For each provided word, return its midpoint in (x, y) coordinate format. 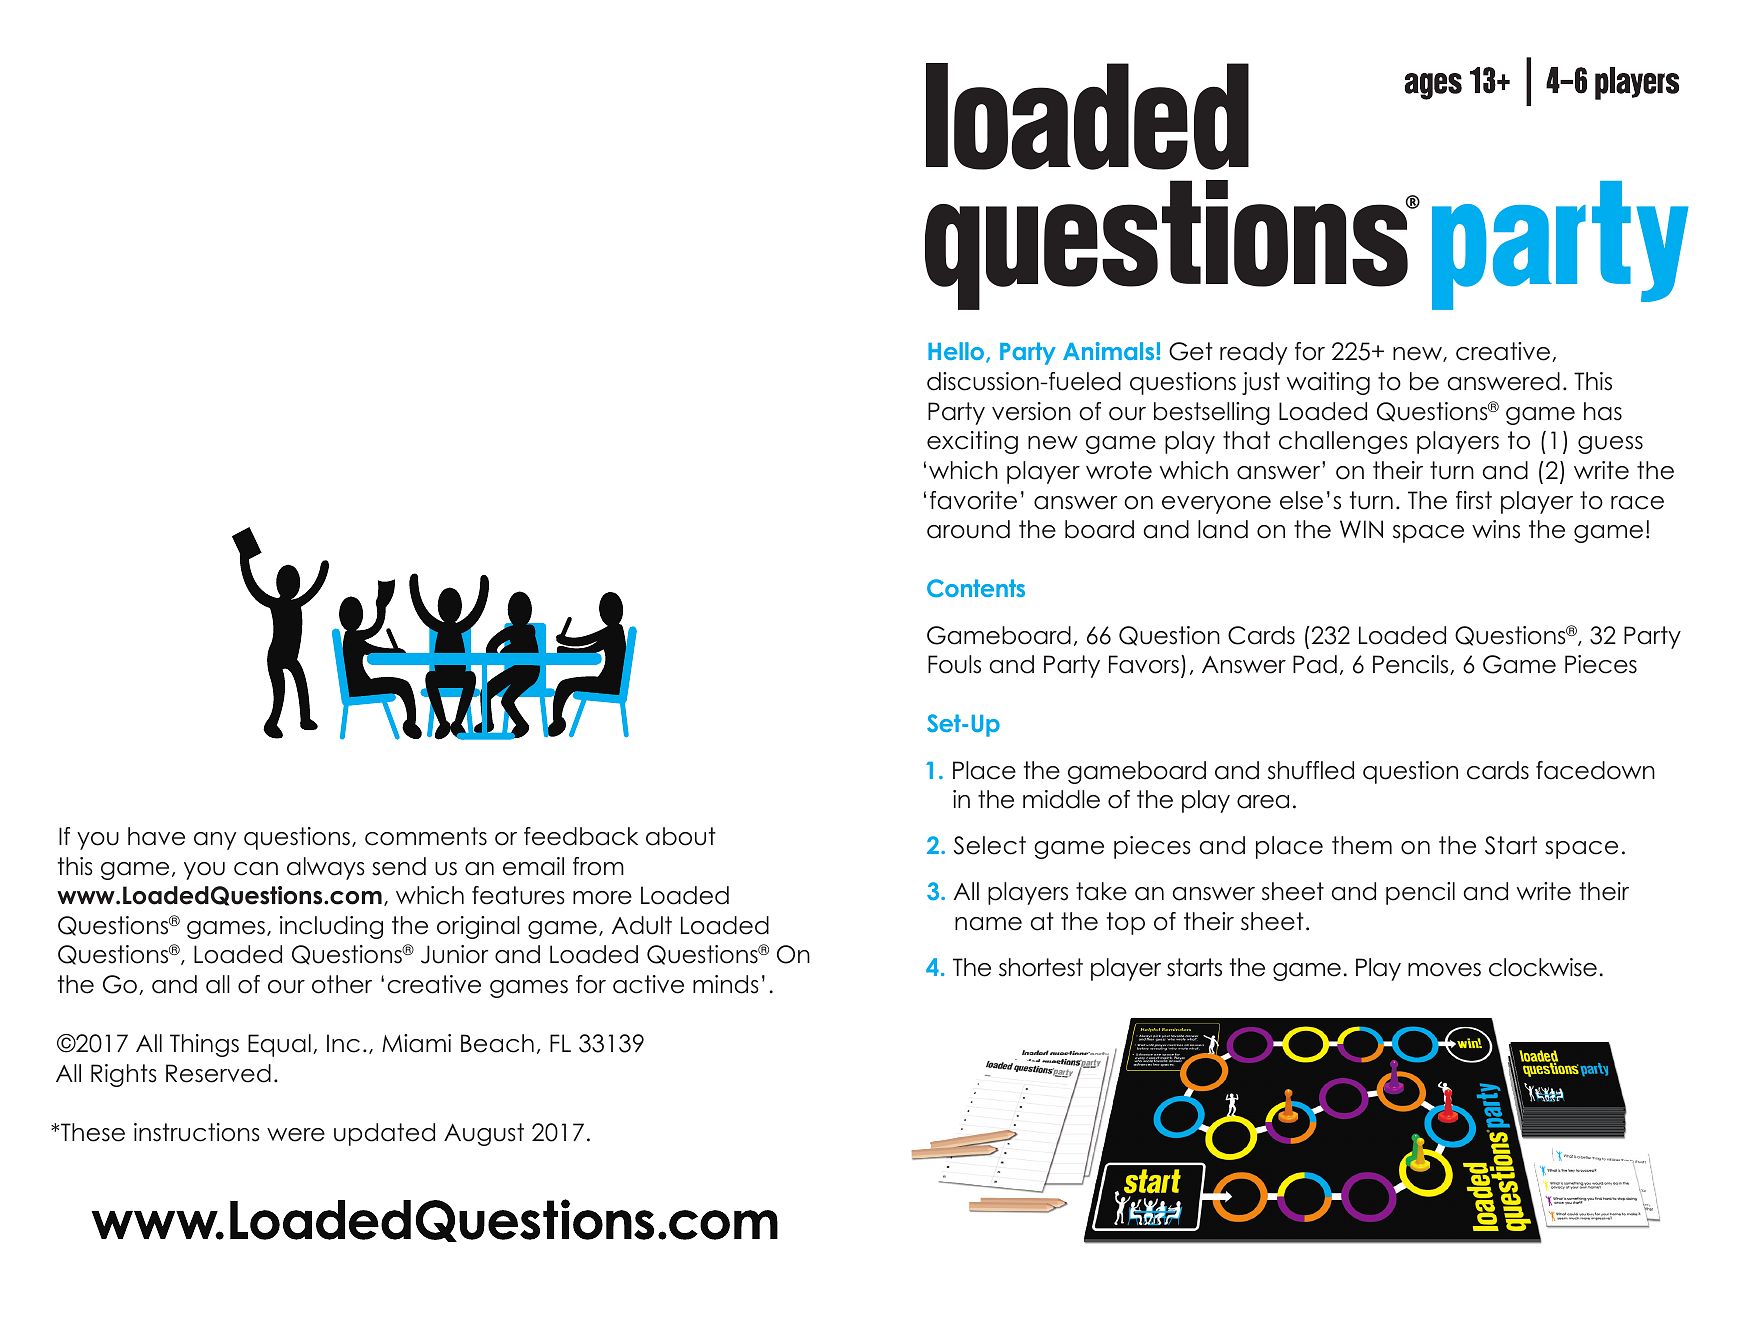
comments (426, 836)
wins (1496, 529)
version (1031, 411)
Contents (976, 588)
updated (384, 1134)
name (988, 924)
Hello (957, 352)
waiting (1328, 383)
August (484, 1134)
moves (1444, 970)
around (968, 529)
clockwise (1543, 967)
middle (1061, 799)
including (331, 927)
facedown (1595, 770)
